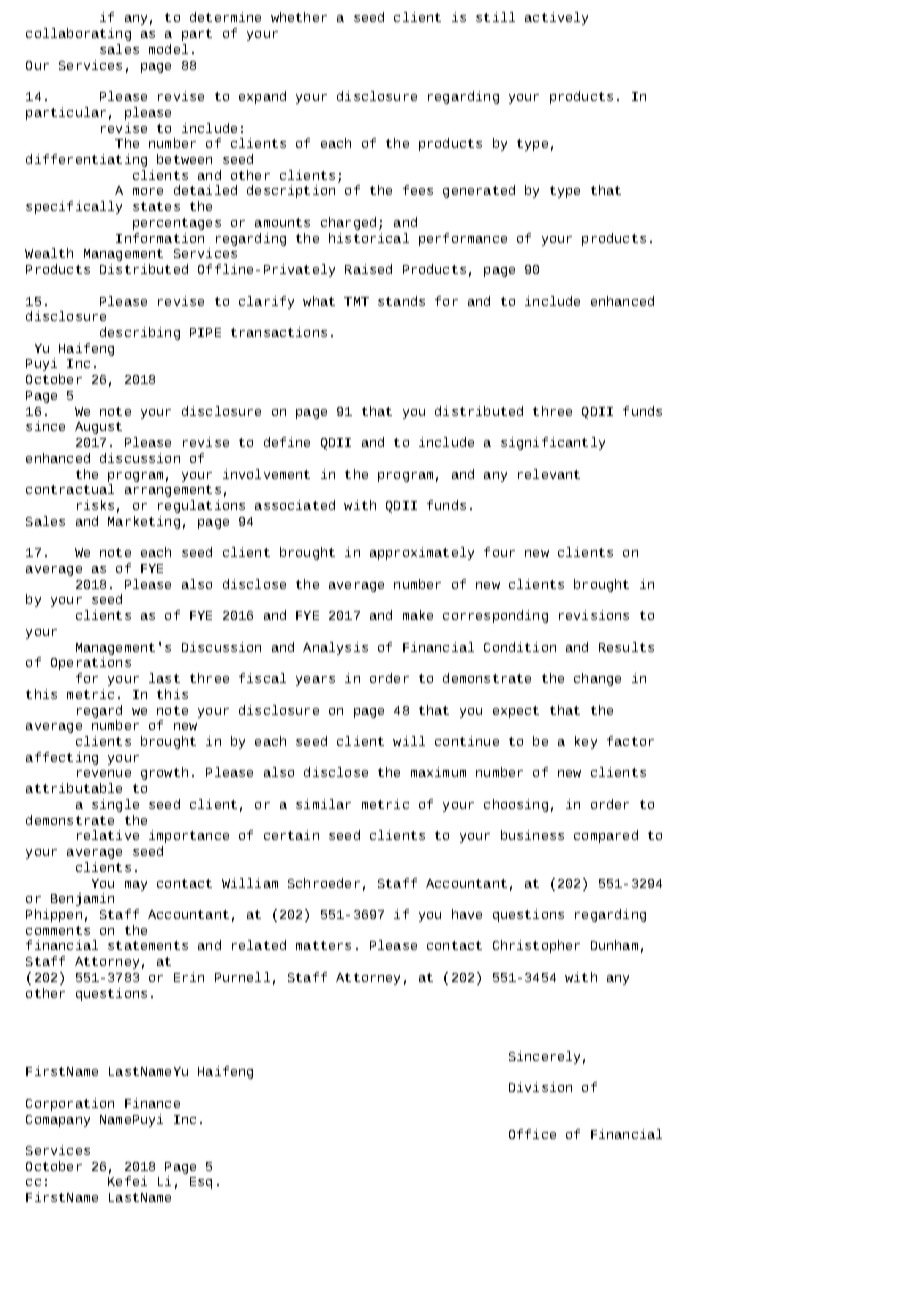 The height and width of the screenshot is (1308, 924). Describe the element at coordinates (594, 615) in the screenshot. I see `revisions` at that location.
